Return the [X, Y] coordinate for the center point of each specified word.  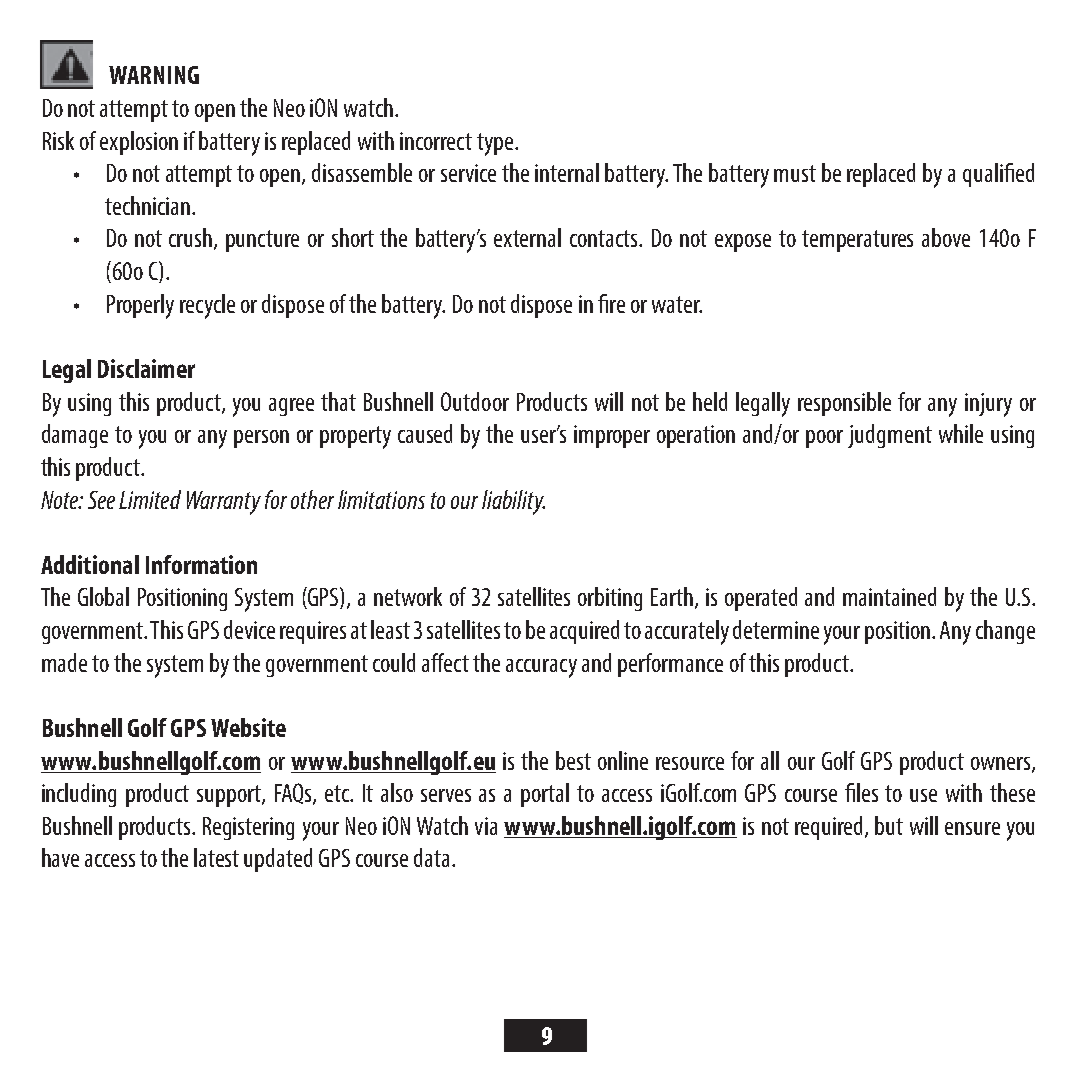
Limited [150, 499]
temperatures [857, 241]
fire [611, 303]
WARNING [154, 75]
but [889, 825]
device [249, 629]
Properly [140, 306]
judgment [890, 436]
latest [216, 857]
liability [513, 502]
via [486, 826]
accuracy [541, 668]
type [496, 144]
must [795, 173]
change [1005, 632]
